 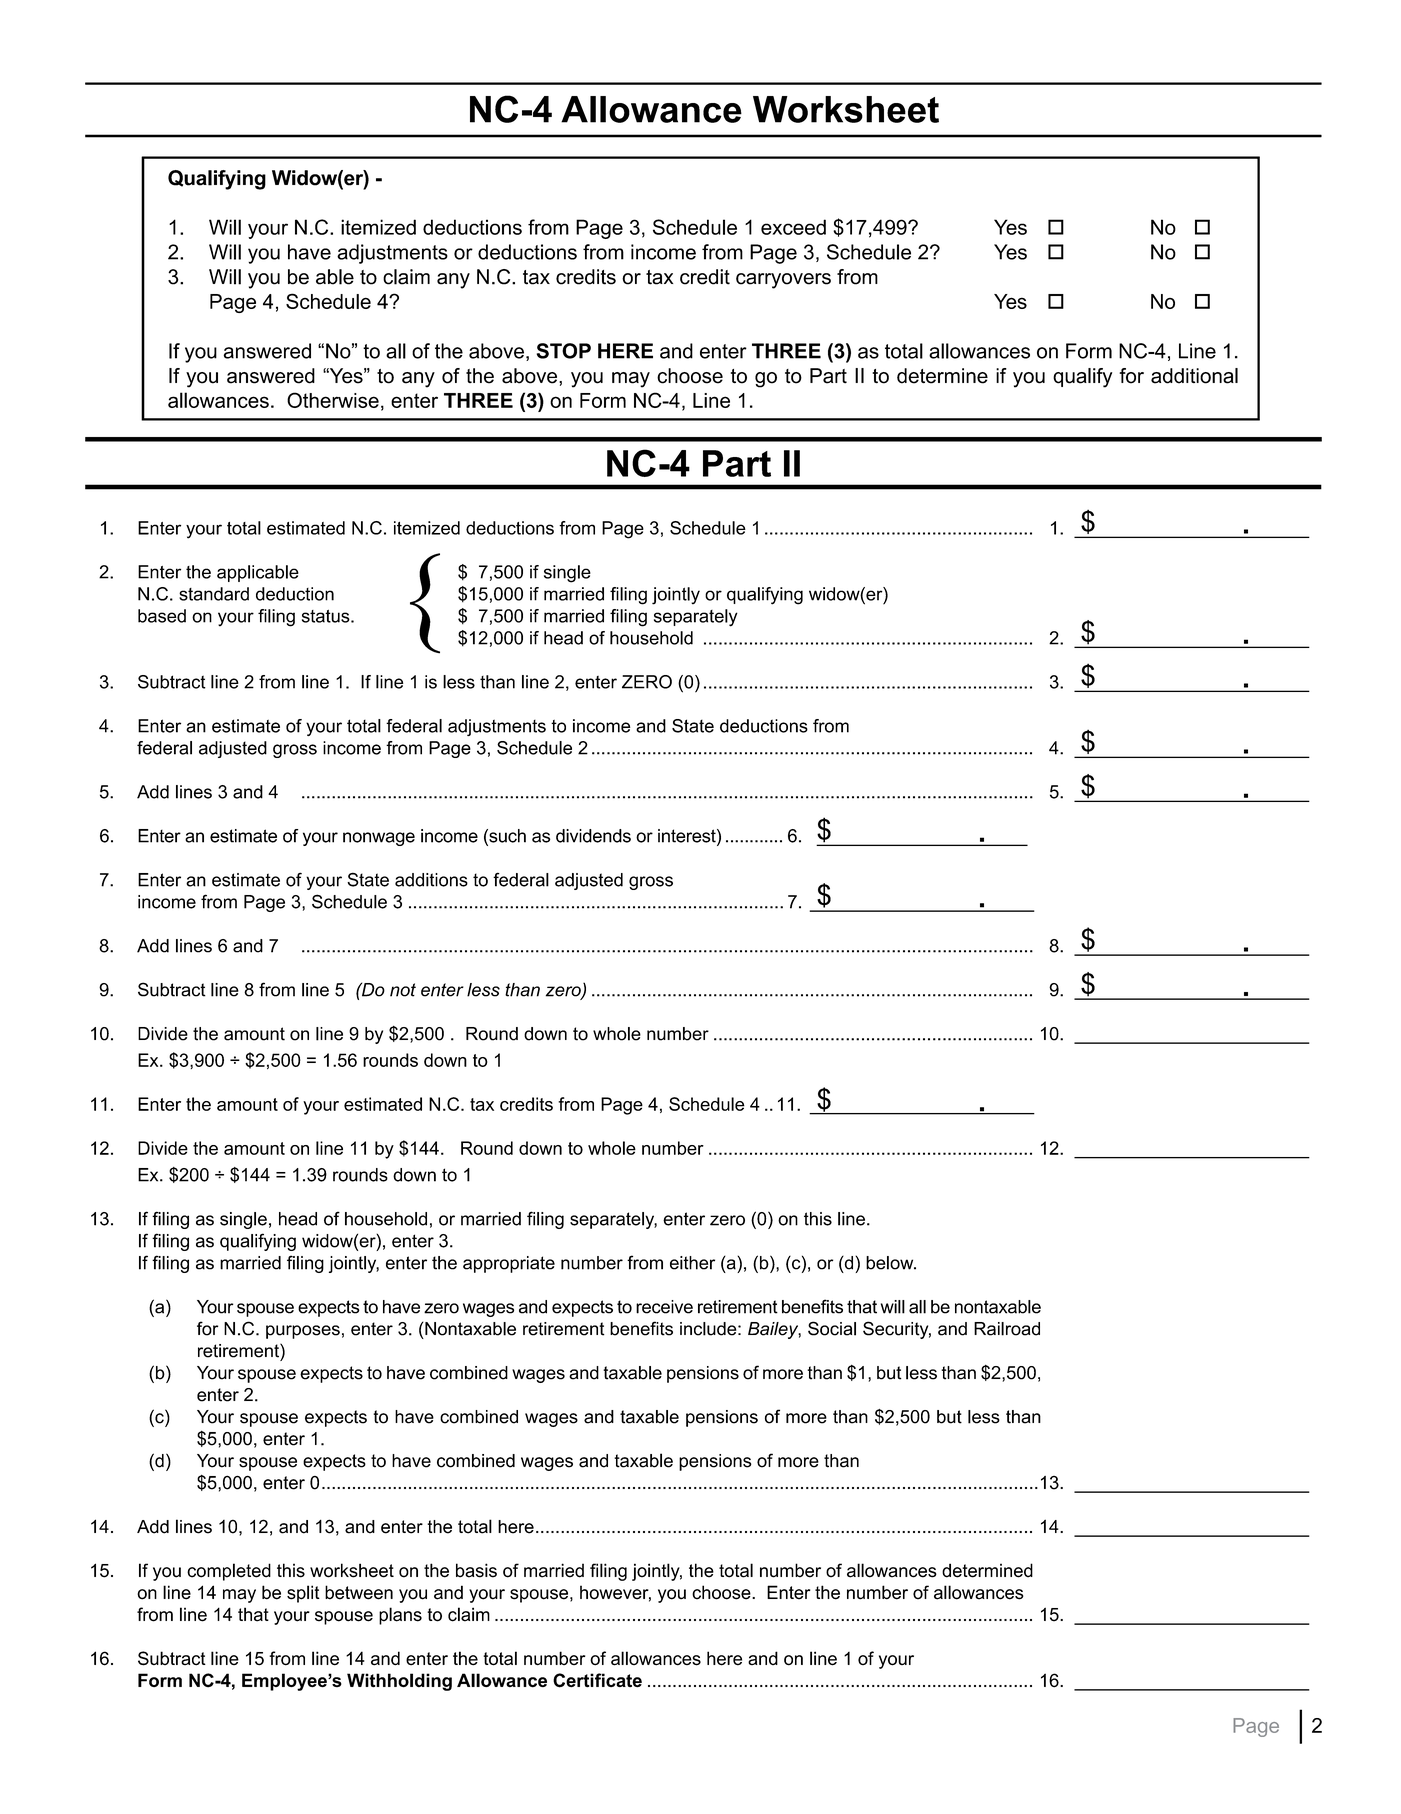 I want to click on split, so click(x=303, y=1594).
